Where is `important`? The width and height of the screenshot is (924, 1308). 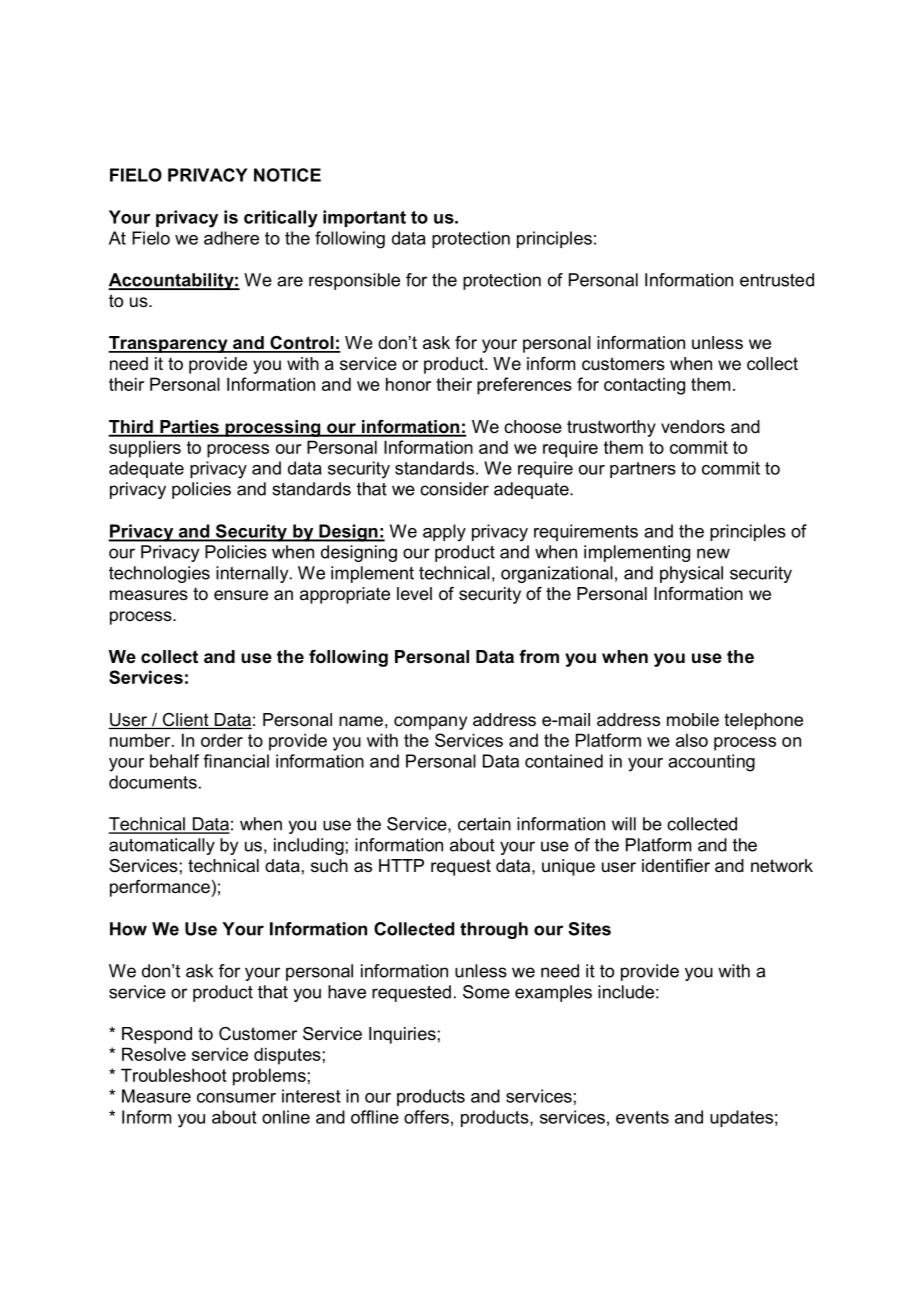 important is located at coordinates (364, 218).
